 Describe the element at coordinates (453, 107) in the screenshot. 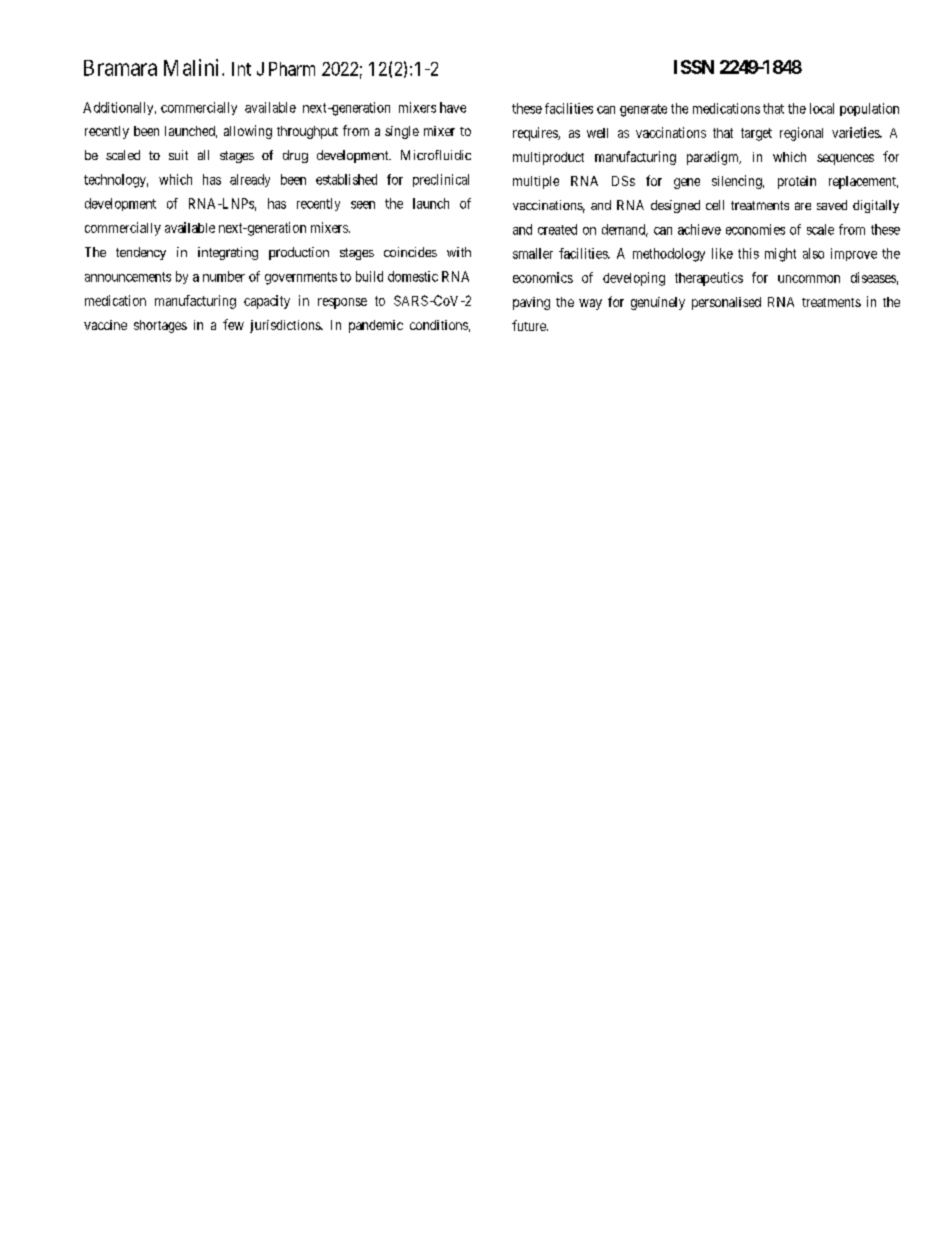

I see `have` at that location.
